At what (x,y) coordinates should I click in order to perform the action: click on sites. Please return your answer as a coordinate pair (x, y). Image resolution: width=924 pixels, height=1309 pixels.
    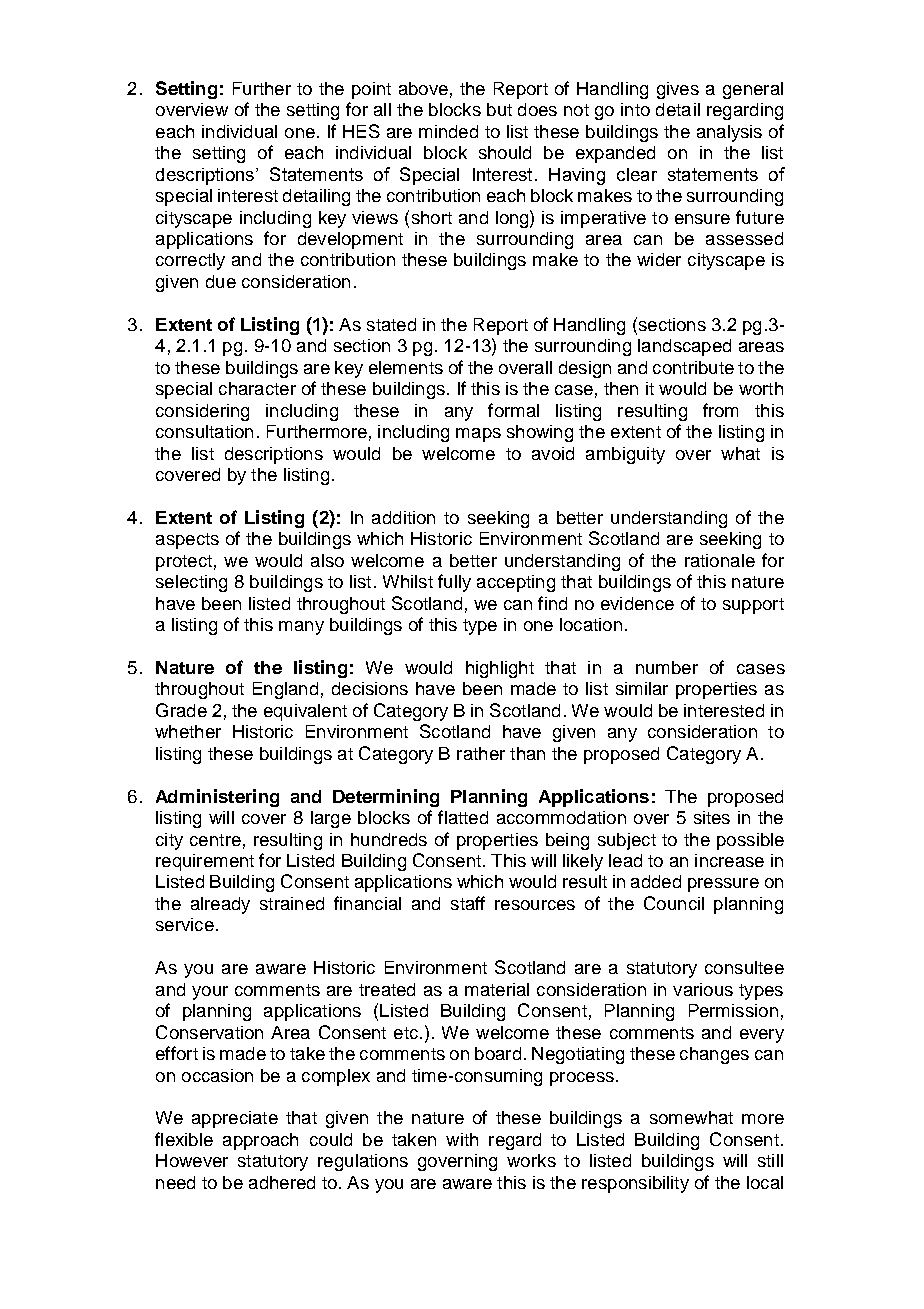
    Looking at the image, I should click on (712, 817).
